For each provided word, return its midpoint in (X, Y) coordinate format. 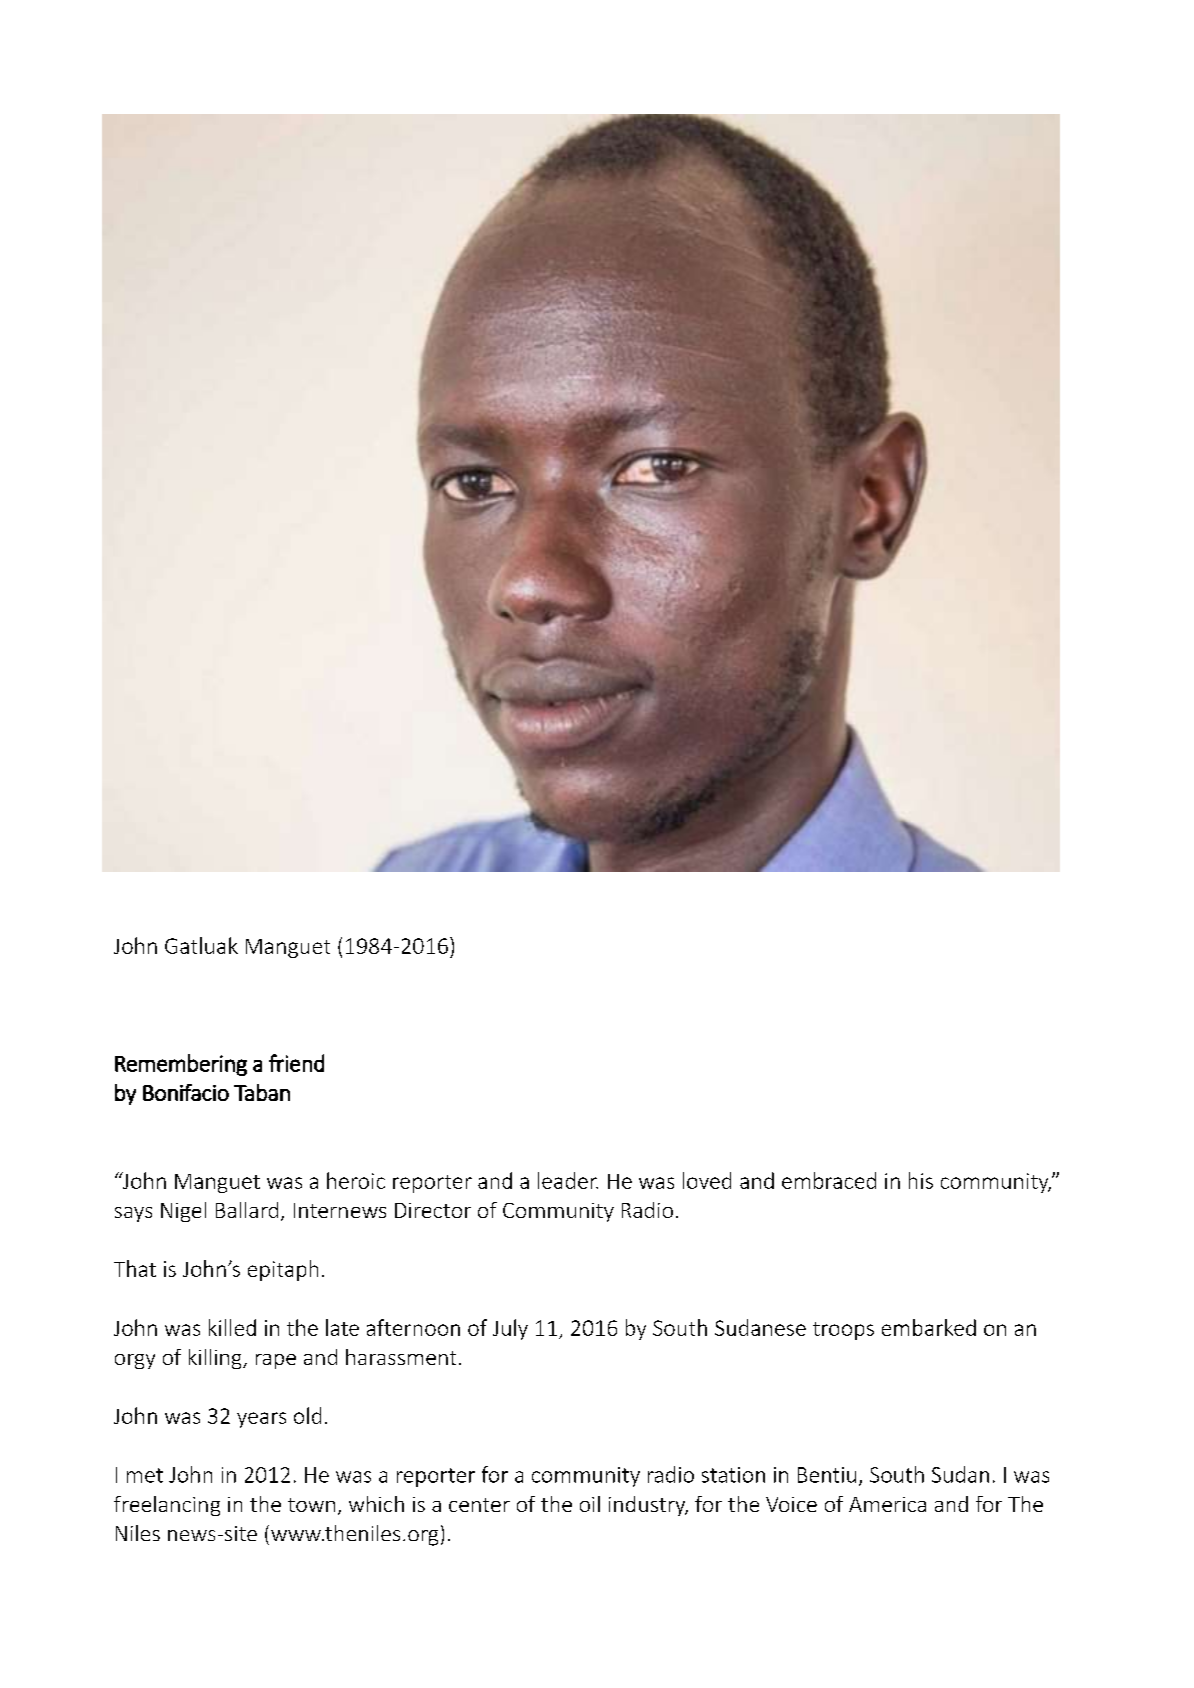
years (261, 1420)
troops (843, 1331)
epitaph (283, 1270)
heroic (356, 1180)
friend (296, 1063)
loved (707, 1180)
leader (568, 1180)
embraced (829, 1180)
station (733, 1475)
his (921, 1180)
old (307, 1415)
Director (433, 1210)
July (510, 1329)
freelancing (167, 1506)
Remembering (181, 1065)
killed (232, 1327)
